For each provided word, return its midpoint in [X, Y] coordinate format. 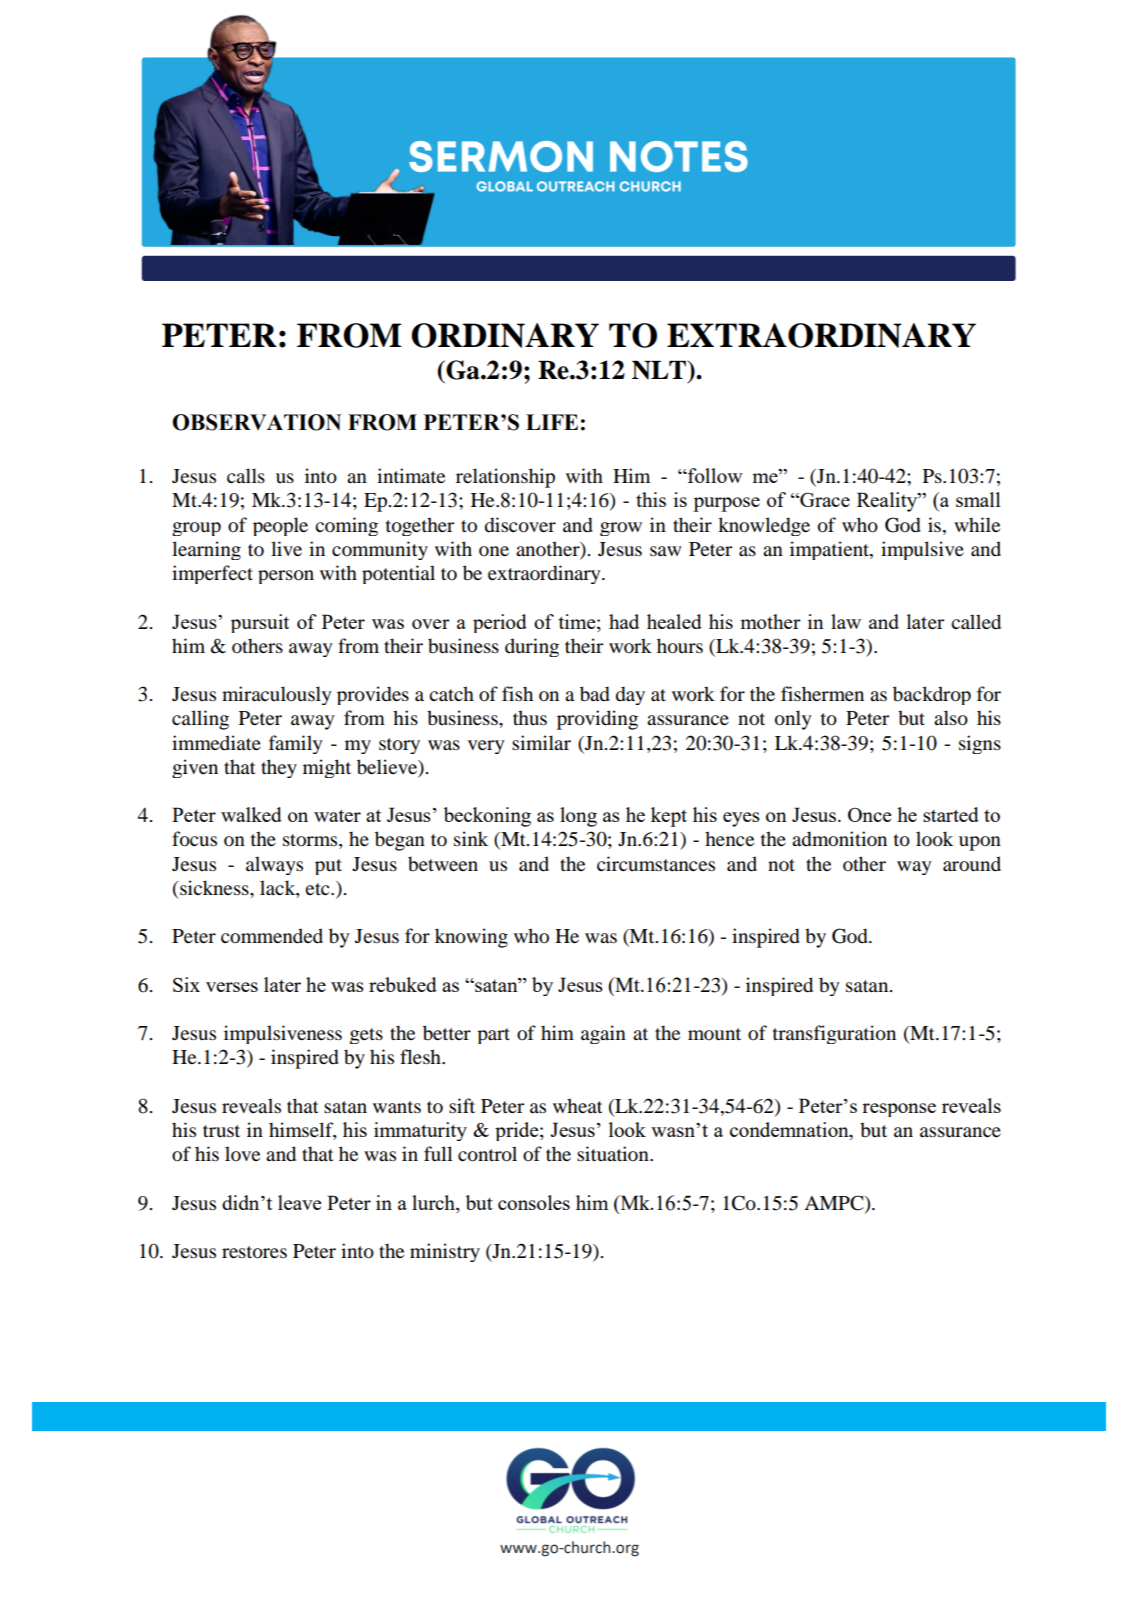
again [603, 1034]
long [578, 817]
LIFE [552, 422]
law [846, 621]
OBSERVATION [256, 422]
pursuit [260, 623]
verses [232, 987]
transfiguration [834, 1034]
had [624, 621]
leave [299, 1202]
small [978, 499]
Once [869, 815]
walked [251, 814]
